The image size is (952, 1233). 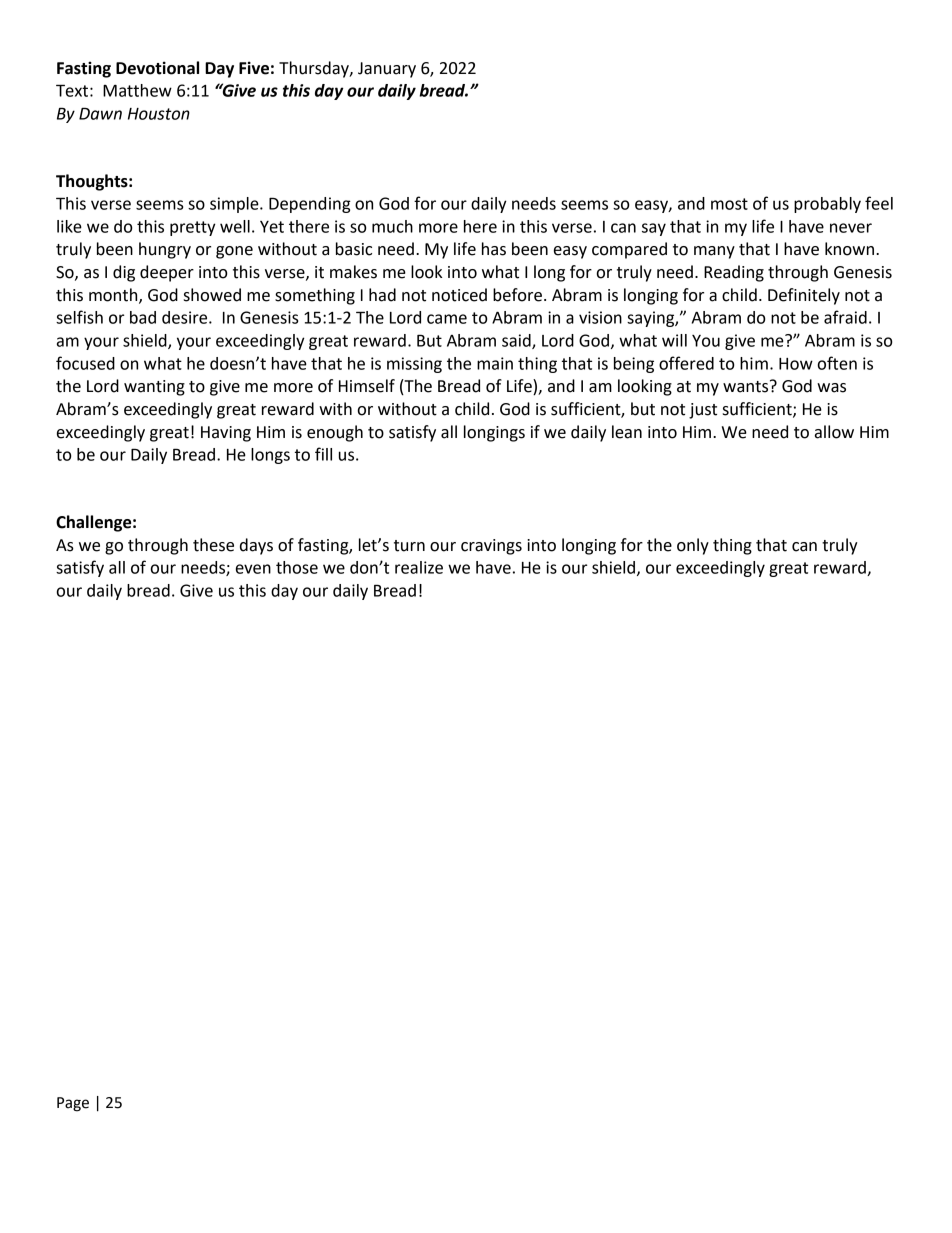 I want to click on those, so click(x=297, y=567).
